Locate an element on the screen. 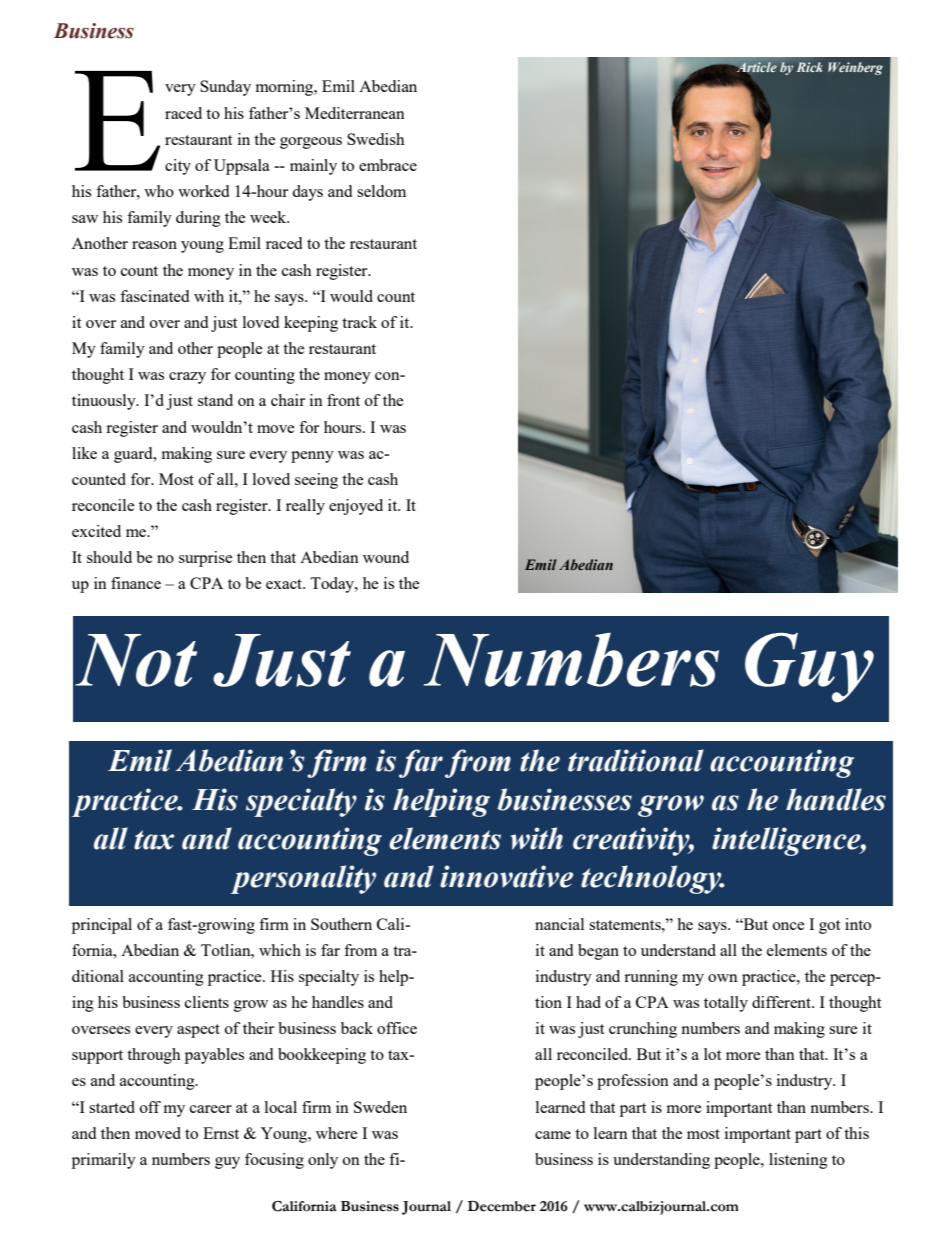 This screenshot has height=1233, width=952. technology is located at coordinates (652, 879).
